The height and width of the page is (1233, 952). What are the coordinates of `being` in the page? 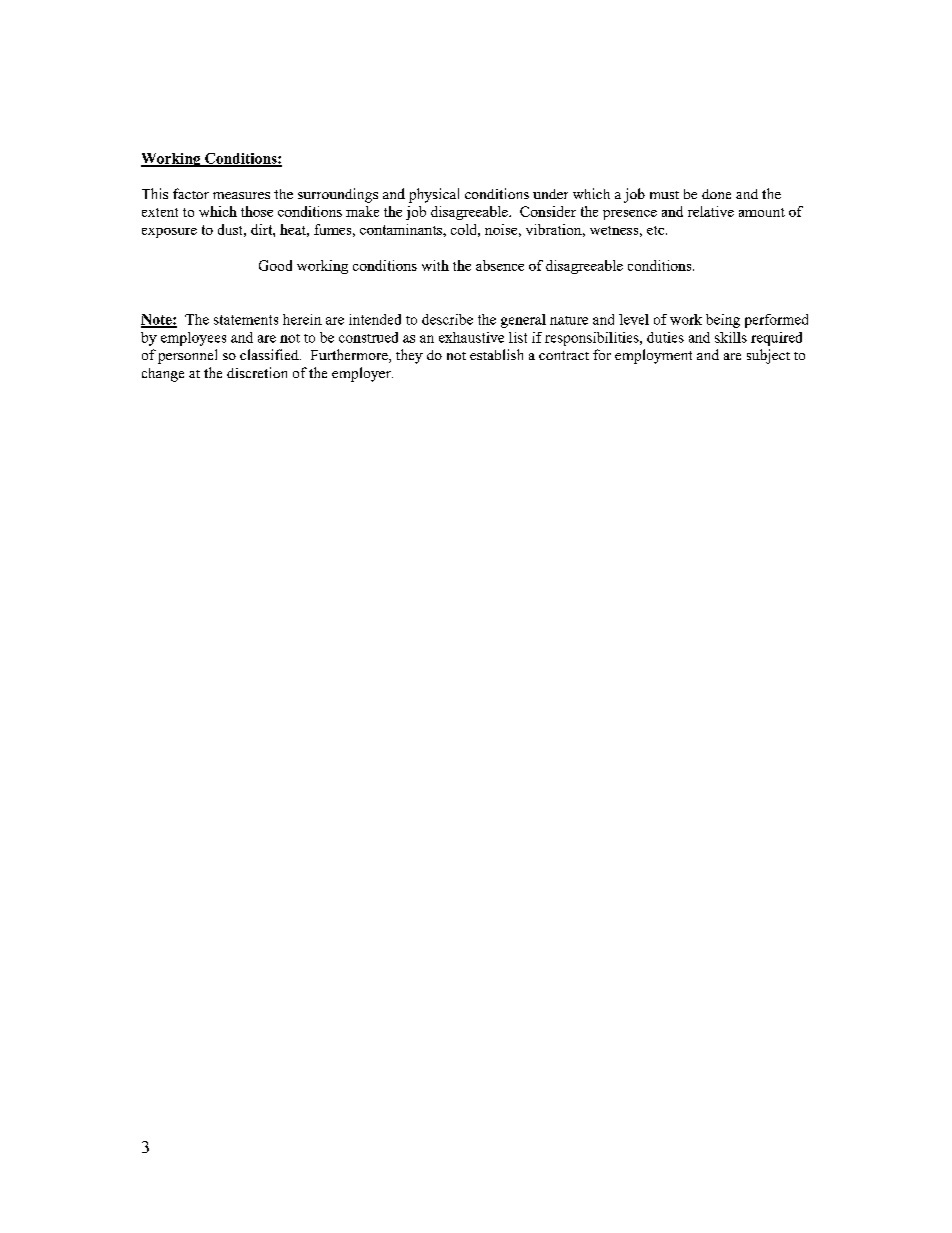 It's located at (723, 321).
